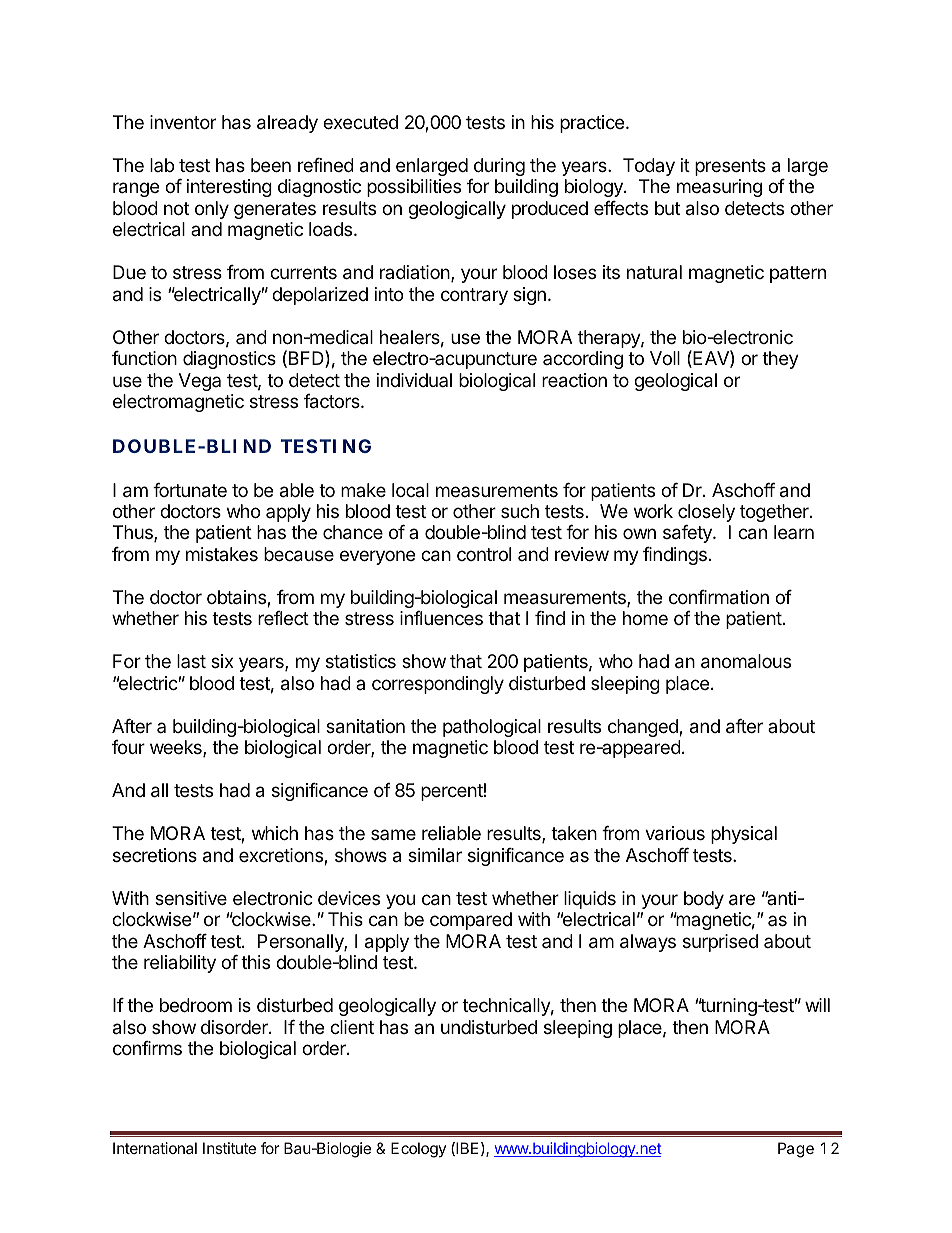  What do you see at coordinates (499, 167) in the image?
I see `during` at bounding box center [499, 167].
